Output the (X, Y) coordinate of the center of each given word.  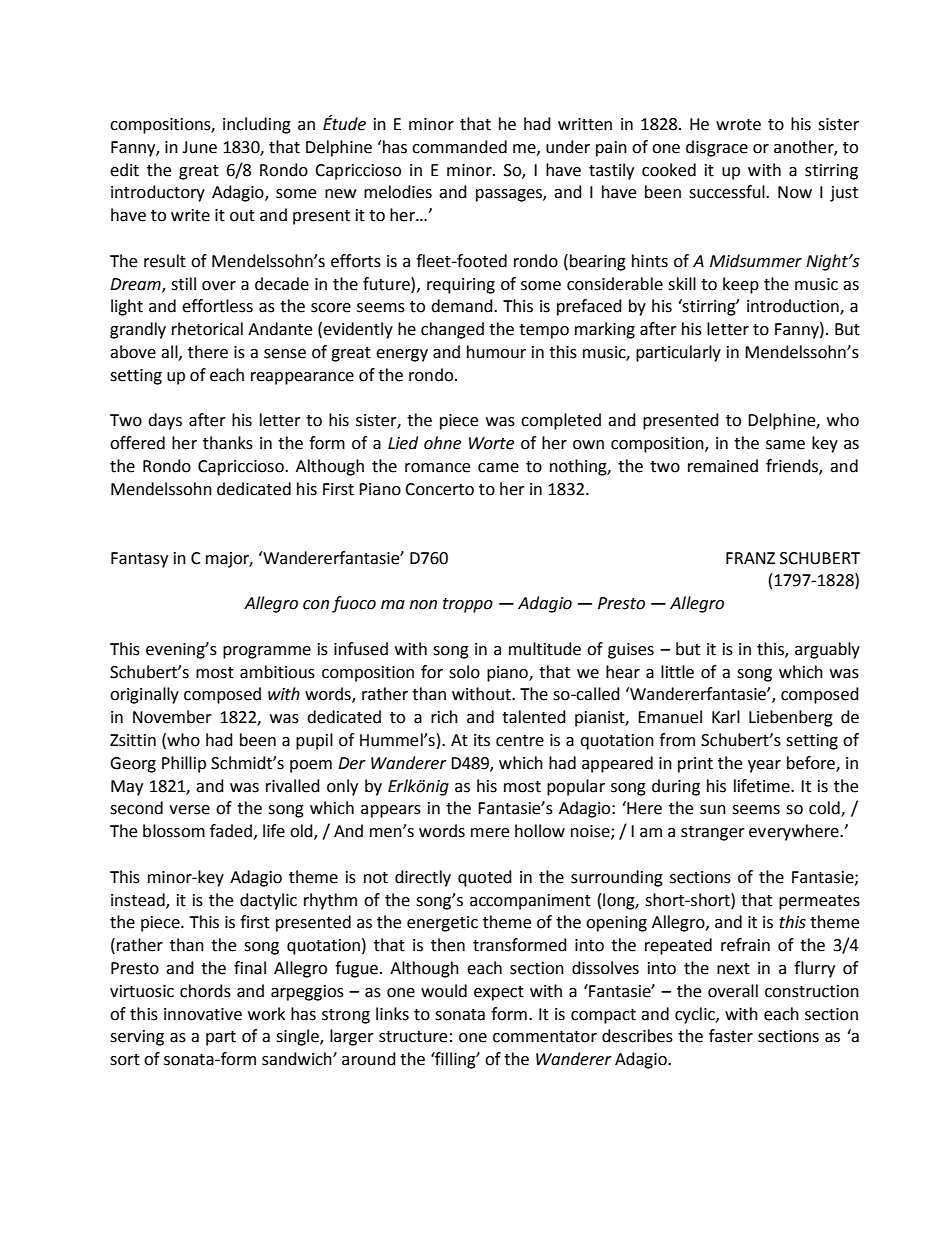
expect (499, 993)
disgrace (717, 148)
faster (731, 1036)
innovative (203, 1014)
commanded (459, 147)
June (199, 147)
